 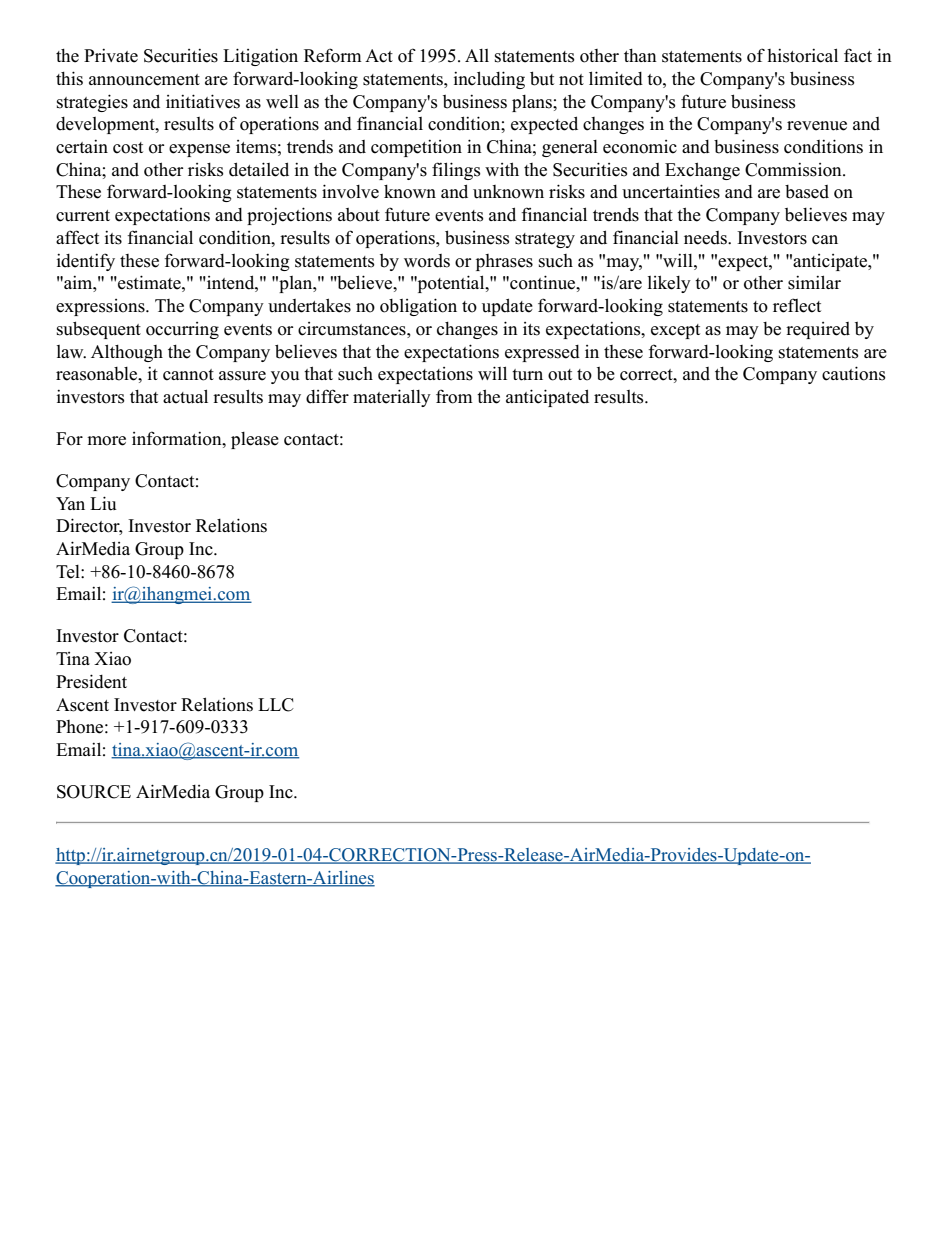 I want to click on SOURCE, so click(x=94, y=792).
